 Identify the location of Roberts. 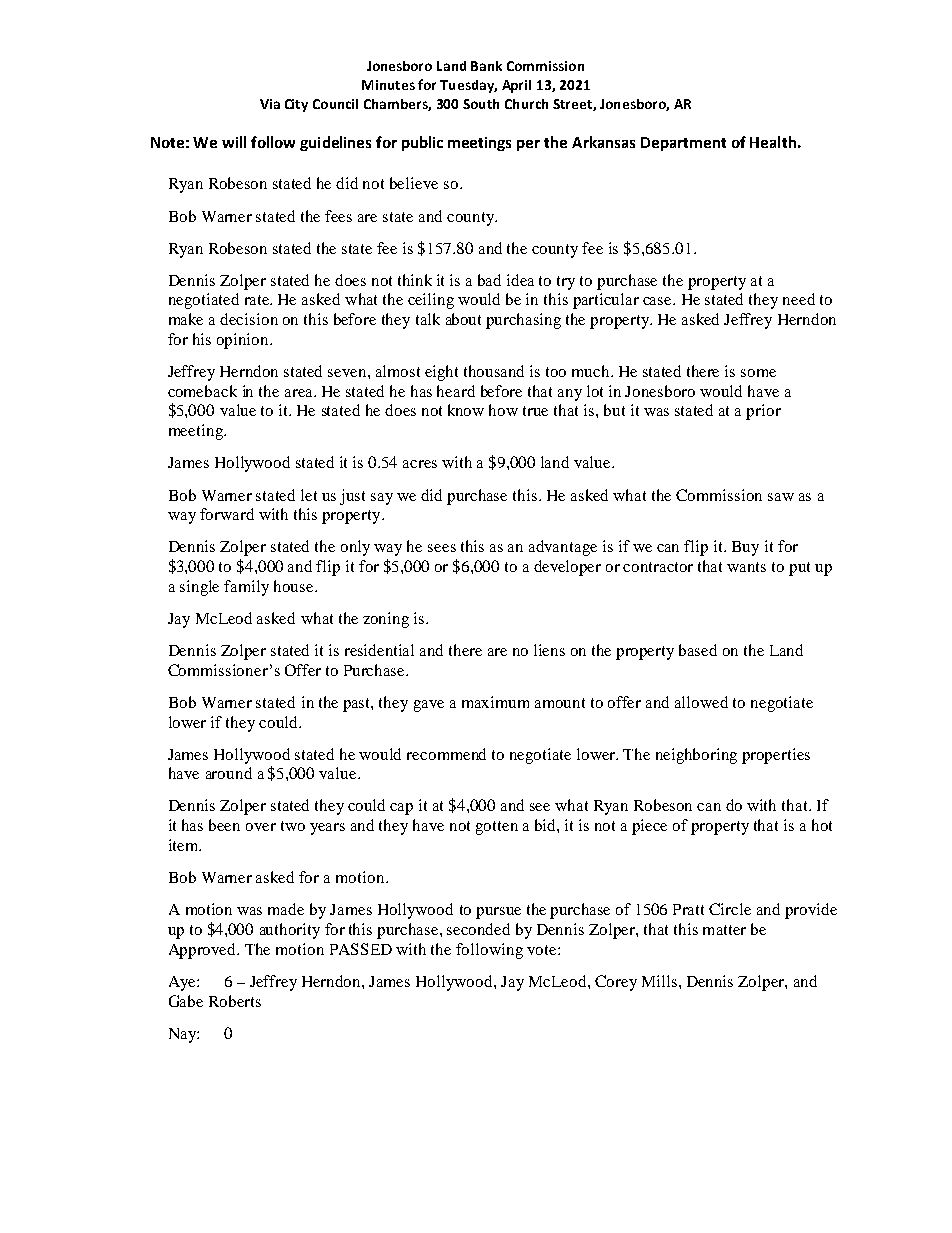
(235, 1001).
